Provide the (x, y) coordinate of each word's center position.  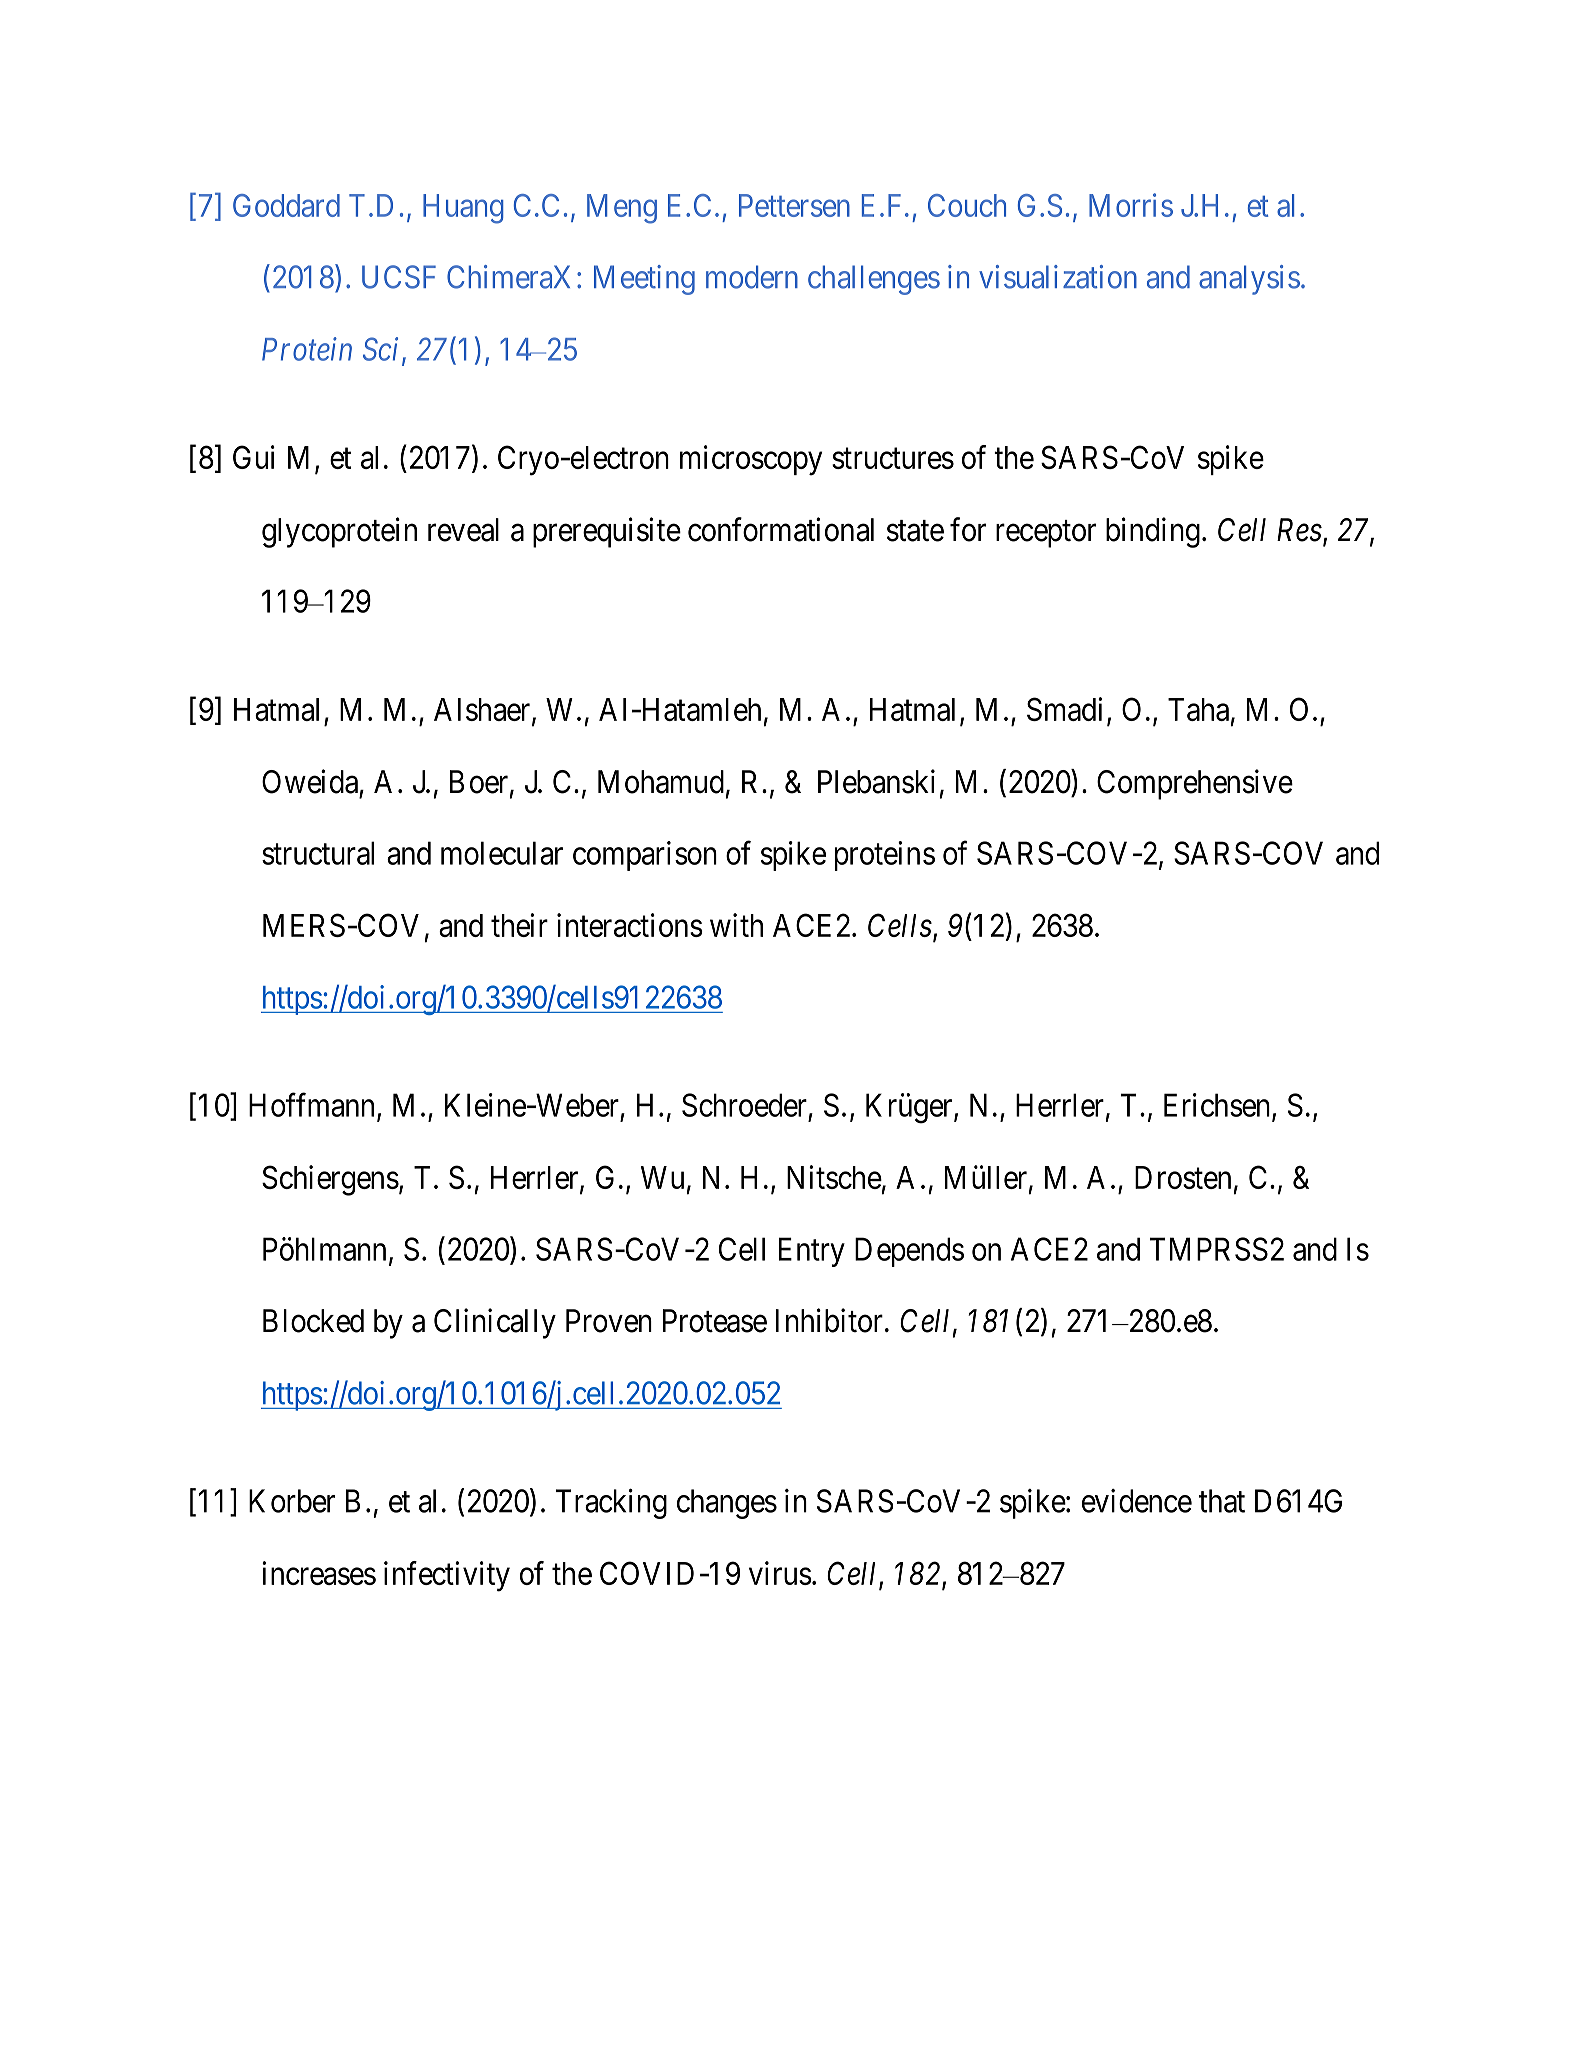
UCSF (399, 277)
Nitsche (834, 1177)
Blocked (313, 1321)
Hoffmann (313, 1106)
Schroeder (744, 1105)
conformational (781, 529)
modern (752, 277)
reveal (463, 530)
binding (1153, 532)
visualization (1058, 277)
